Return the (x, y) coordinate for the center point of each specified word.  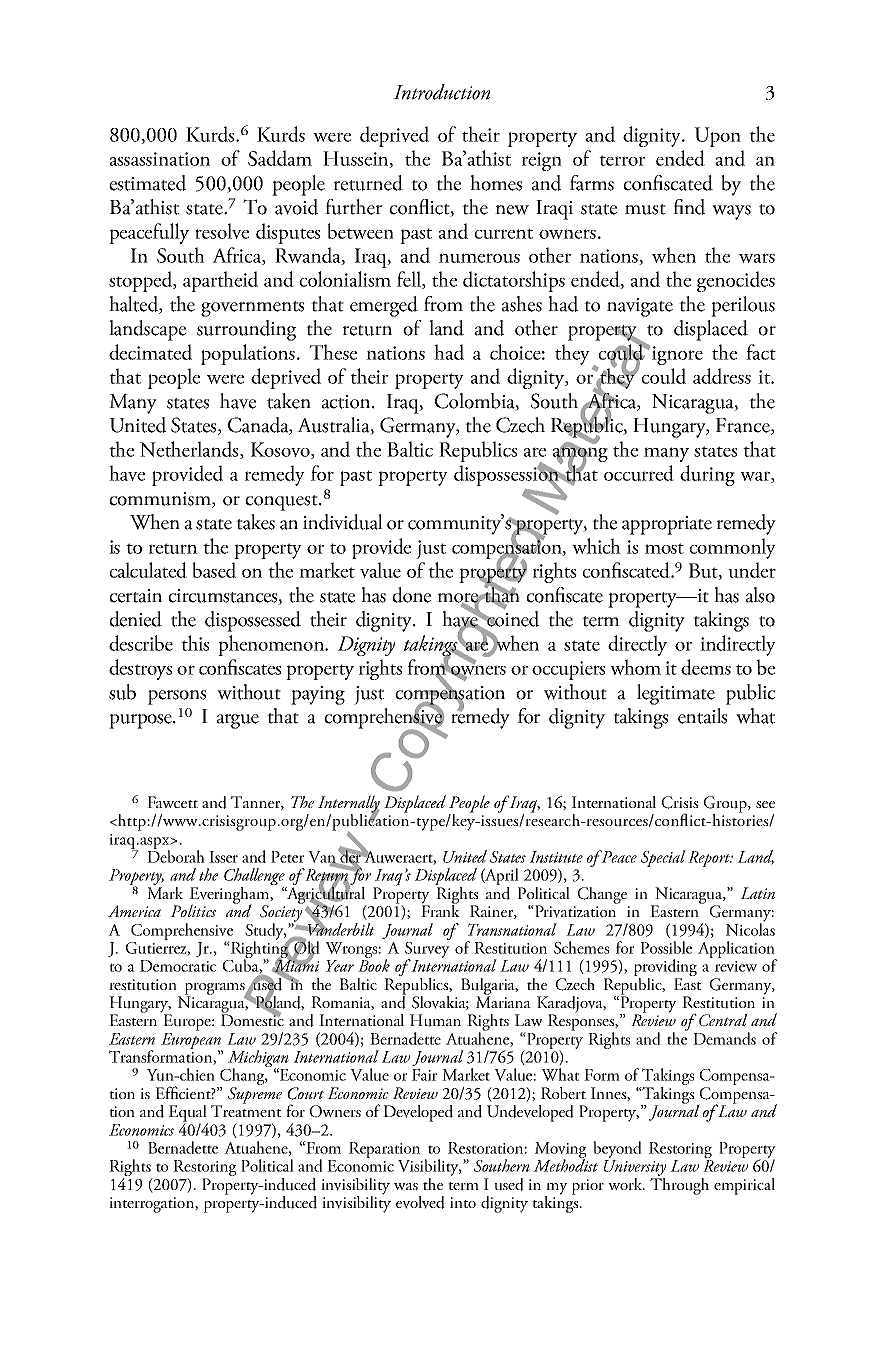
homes (496, 183)
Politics (193, 910)
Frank (440, 909)
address (722, 376)
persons (177, 697)
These (333, 352)
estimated (147, 183)
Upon (717, 137)
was (406, 1186)
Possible (666, 947)
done (411, 595)
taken (289, 401)
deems (706, 667)
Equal (188, 1114)
